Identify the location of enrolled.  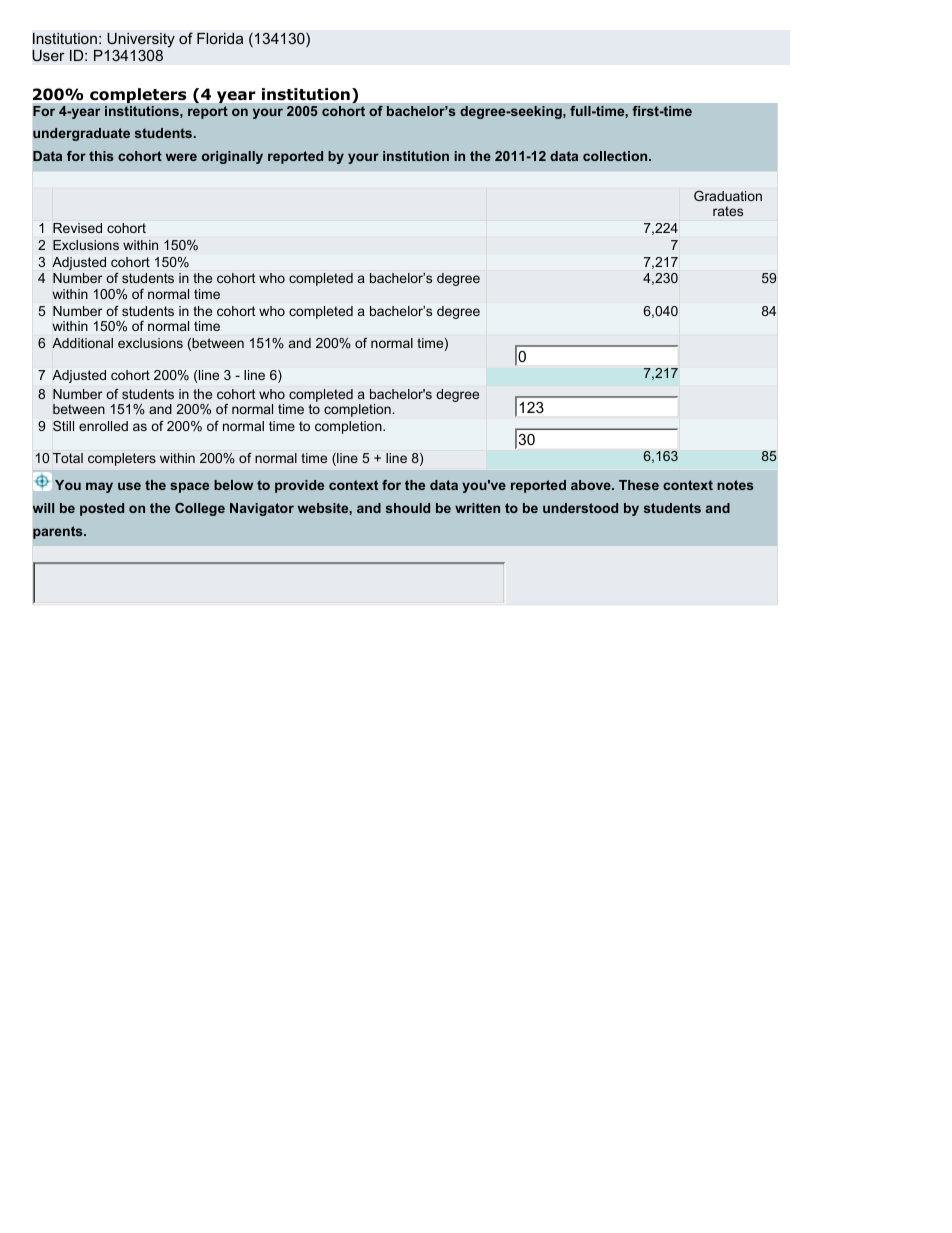
(103, 426).
